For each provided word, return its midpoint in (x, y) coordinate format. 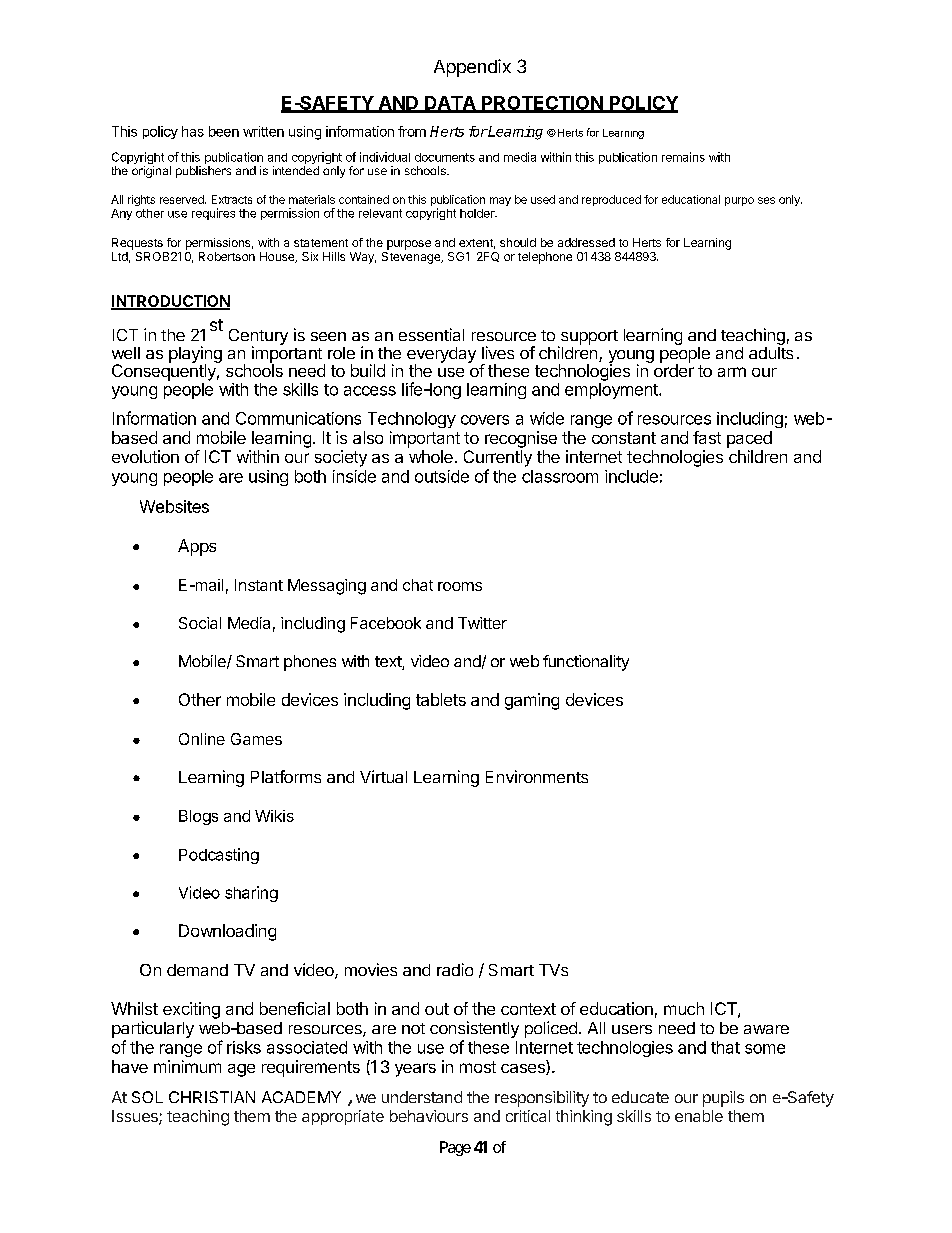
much (684, 1008)
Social (200, 623)
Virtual (383, 776)
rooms (460, 586)
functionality (586, 663)
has (193, 131)
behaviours (429, 1116)
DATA (450, 104)
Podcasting (219, 856)
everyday (441, 356)
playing (195, 355)
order (672, 369)
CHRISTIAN (212, 1097)
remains (683, 157)
